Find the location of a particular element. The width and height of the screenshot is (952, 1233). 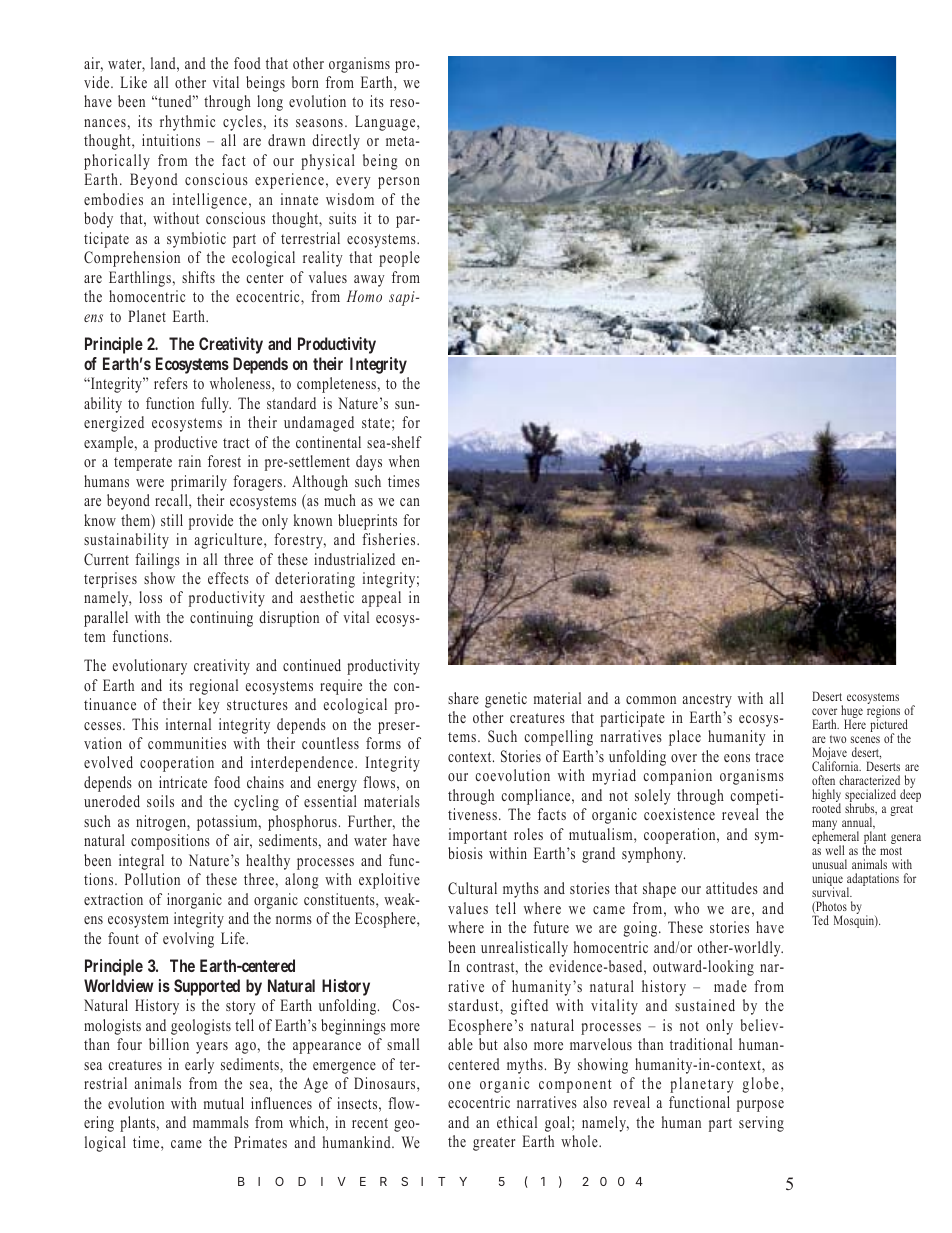

Language is located at coordinates (386, 123).
